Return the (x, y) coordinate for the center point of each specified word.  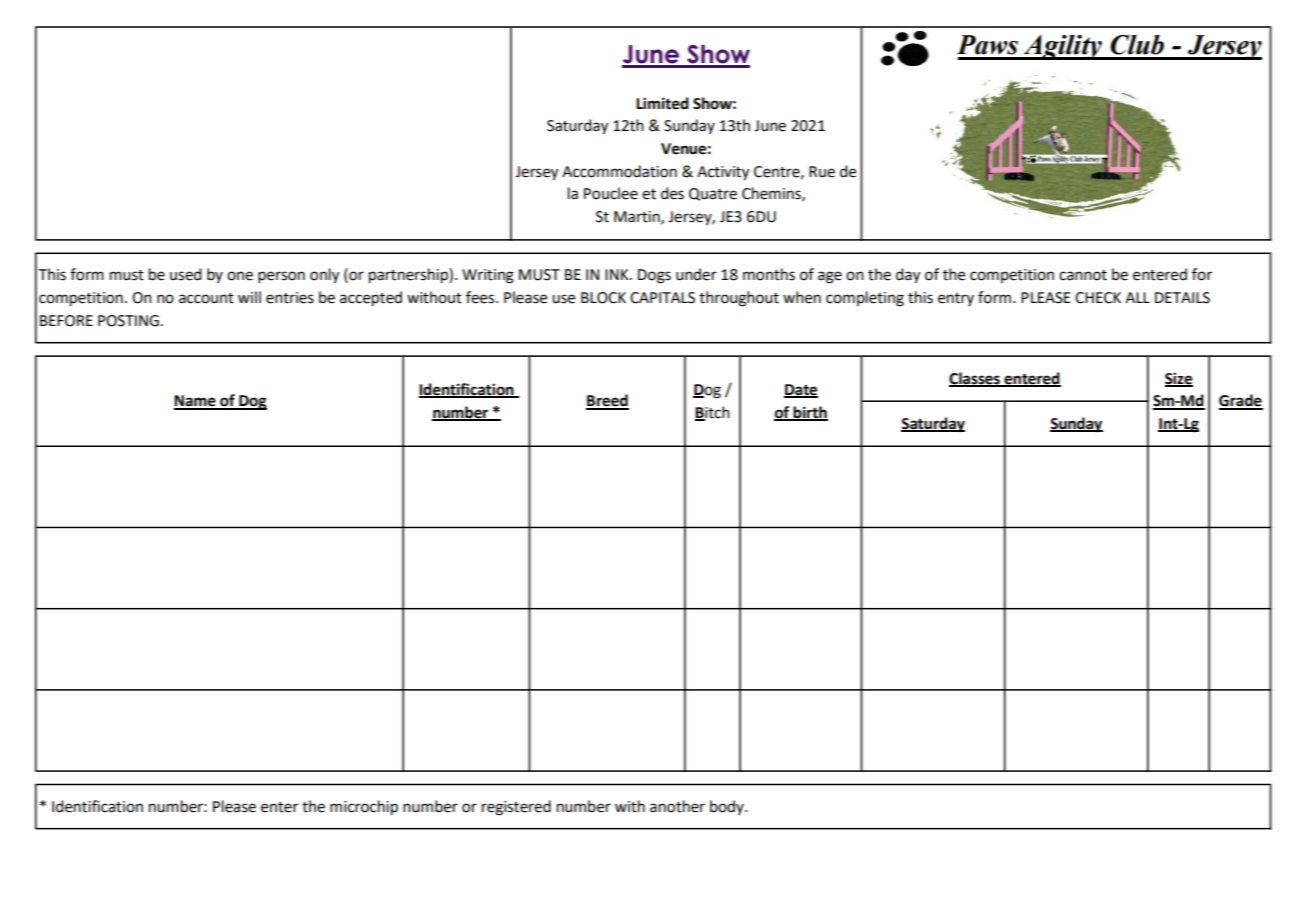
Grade (1241, 401)
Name (196, 402)
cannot (1083, 275)
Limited (662, 103)
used (185, 274)
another (677, 806)
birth (809, 413)
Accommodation (619, 171)
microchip (364, 808)
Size (1179, 379)
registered (516, 808)
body (728, 807)
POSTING (128, 321)
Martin (638, 217)
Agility (1062, 47)
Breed (607, 401)
